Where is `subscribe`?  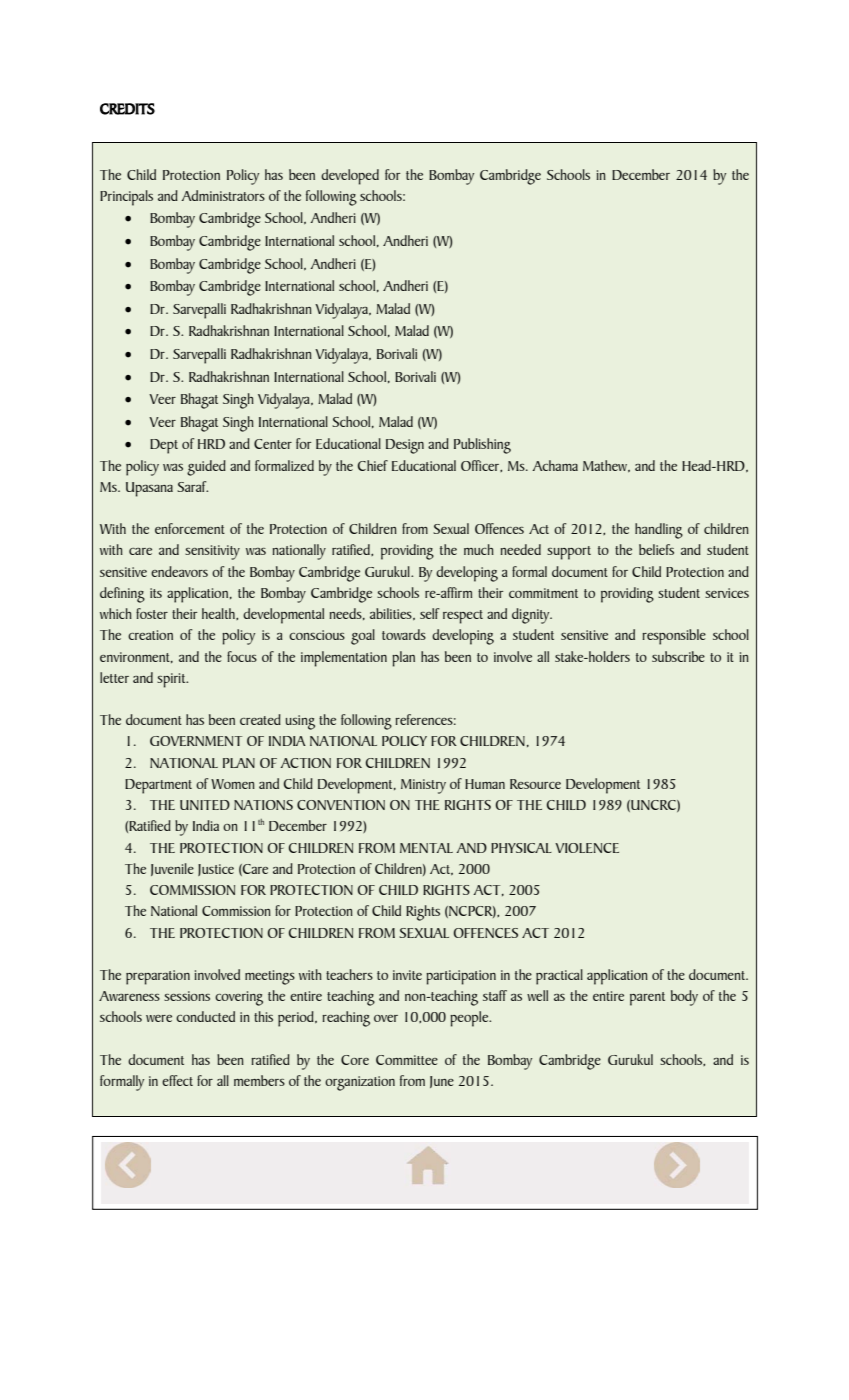
subscribe is located at coordinates (678, 656).
